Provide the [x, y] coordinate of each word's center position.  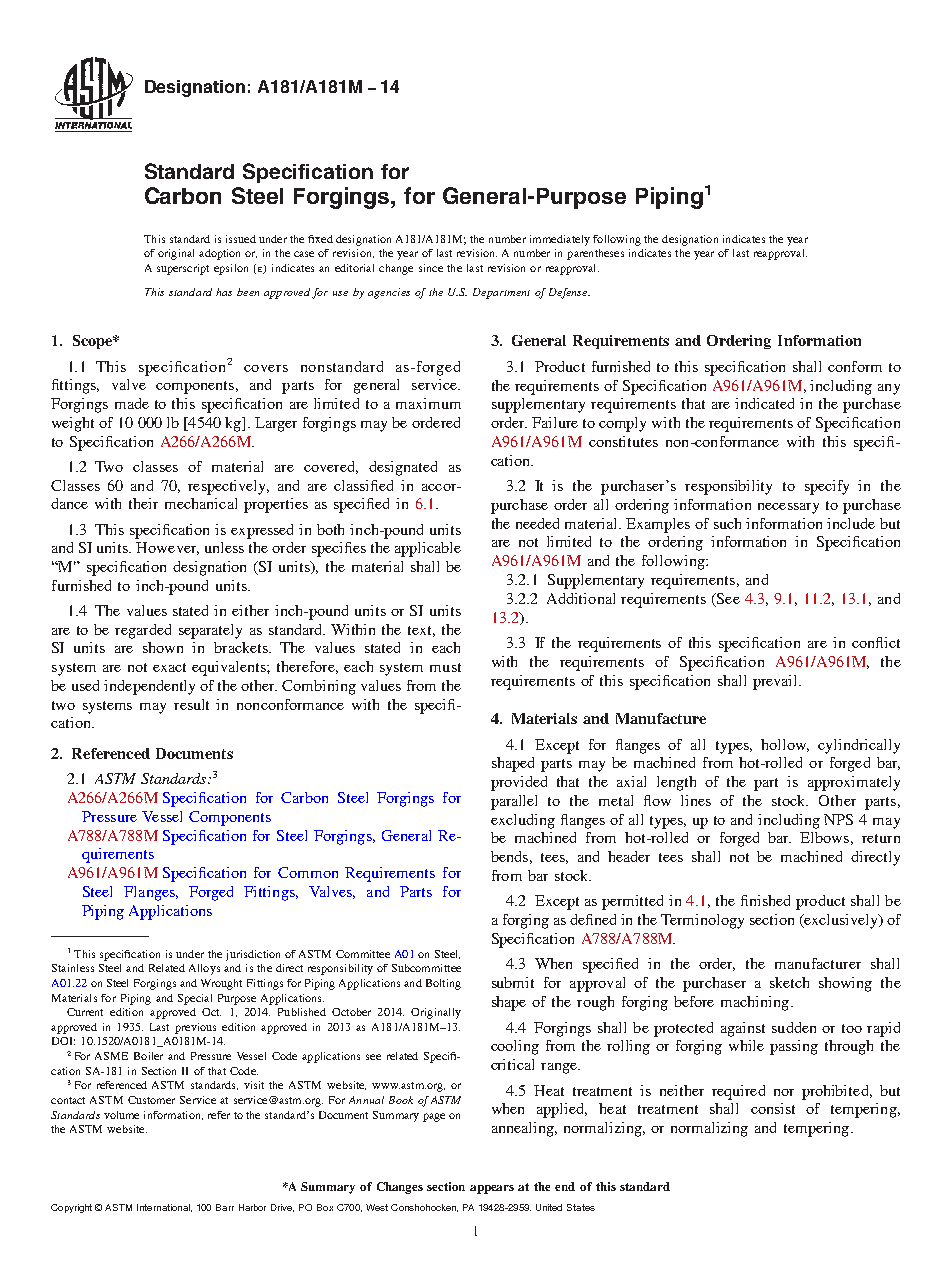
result [191, 704]
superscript [183, 269]
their [143, 503]
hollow [785, 745]
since [431, 268]
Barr [225, 1207]
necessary [788, 508]
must [445, 667]
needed [537, 523]
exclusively [841, 921]
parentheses [595, 254]
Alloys [204, 969]
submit [513, 982]
